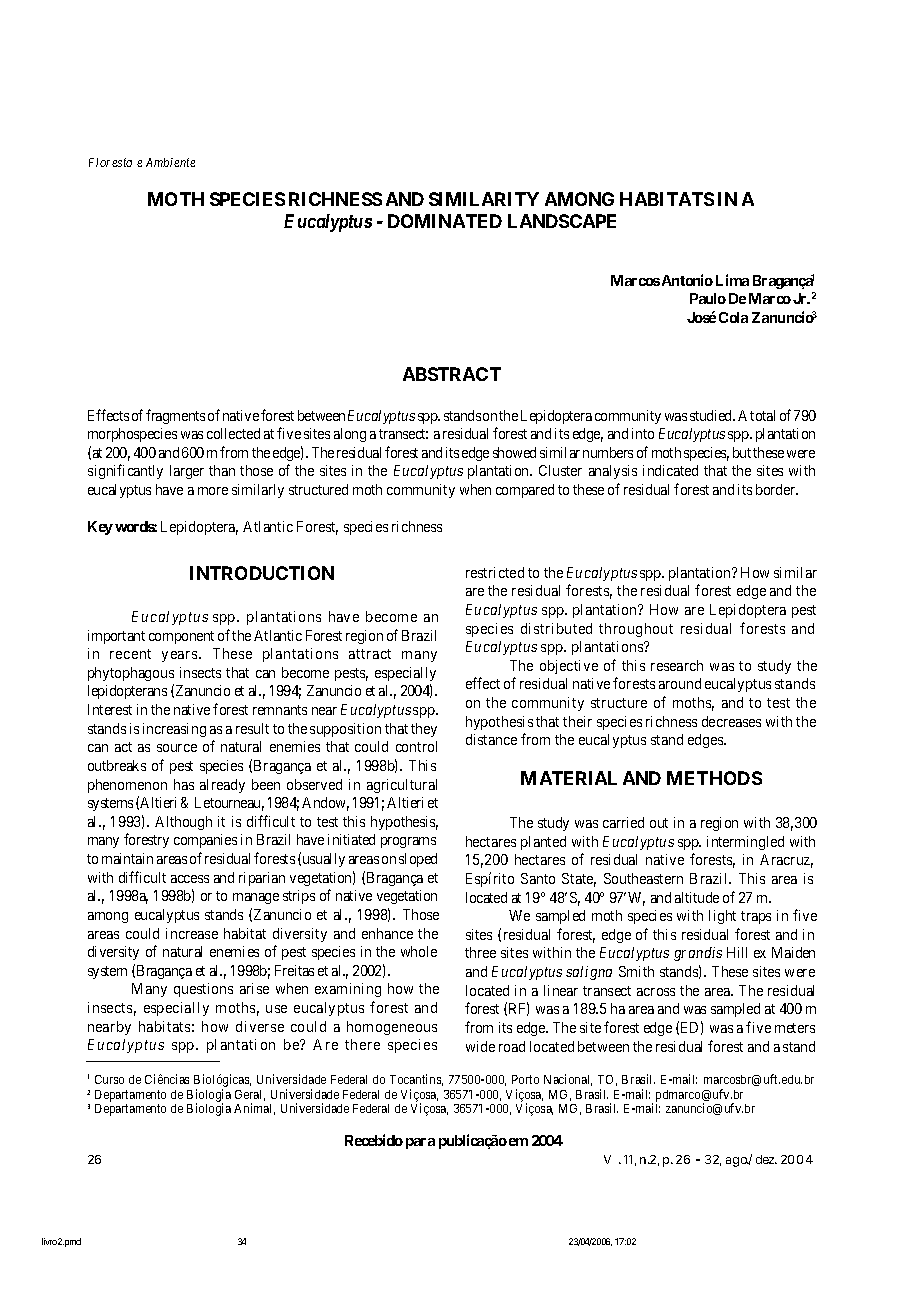 The height and width of the screenshot is (1307, 924). What do you see at coordinates (445, 221) in the screenshot?
I see `DOMINATED` at bounding box center [445, 221].
